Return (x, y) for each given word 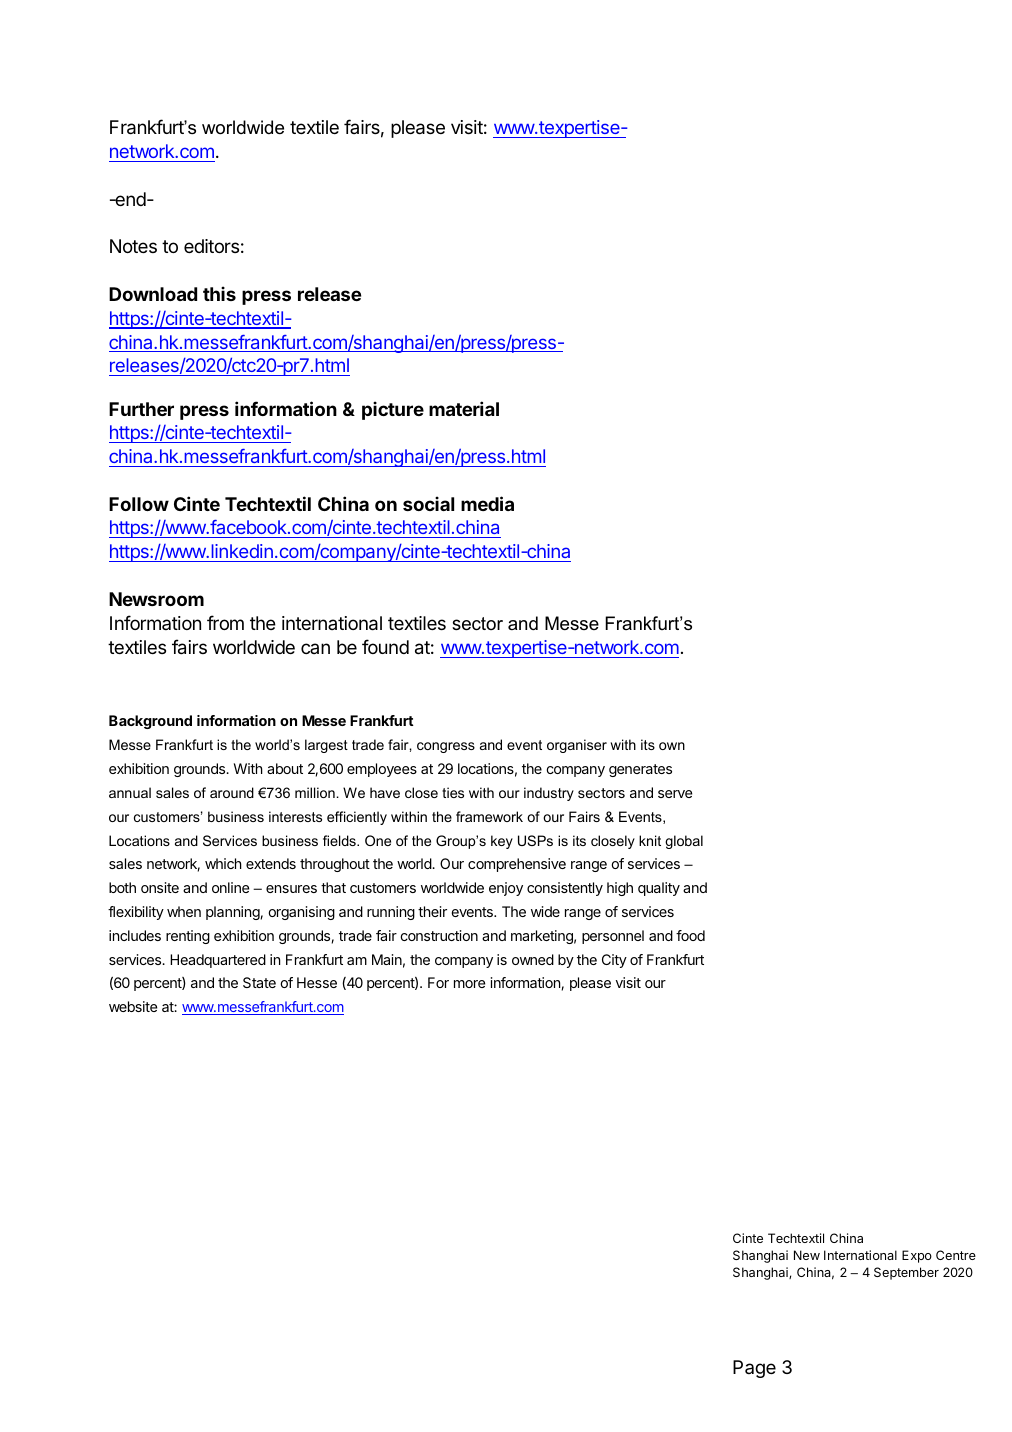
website (133, 1006)
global (684, 842)
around (232, 792)
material (464, 408)
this (219, 293)
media (487, 503)
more (469, 984)
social (428, 503)
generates (640, 770)
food (690, 935)
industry (549, 794)
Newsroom (156, 599)
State (259, 982)
